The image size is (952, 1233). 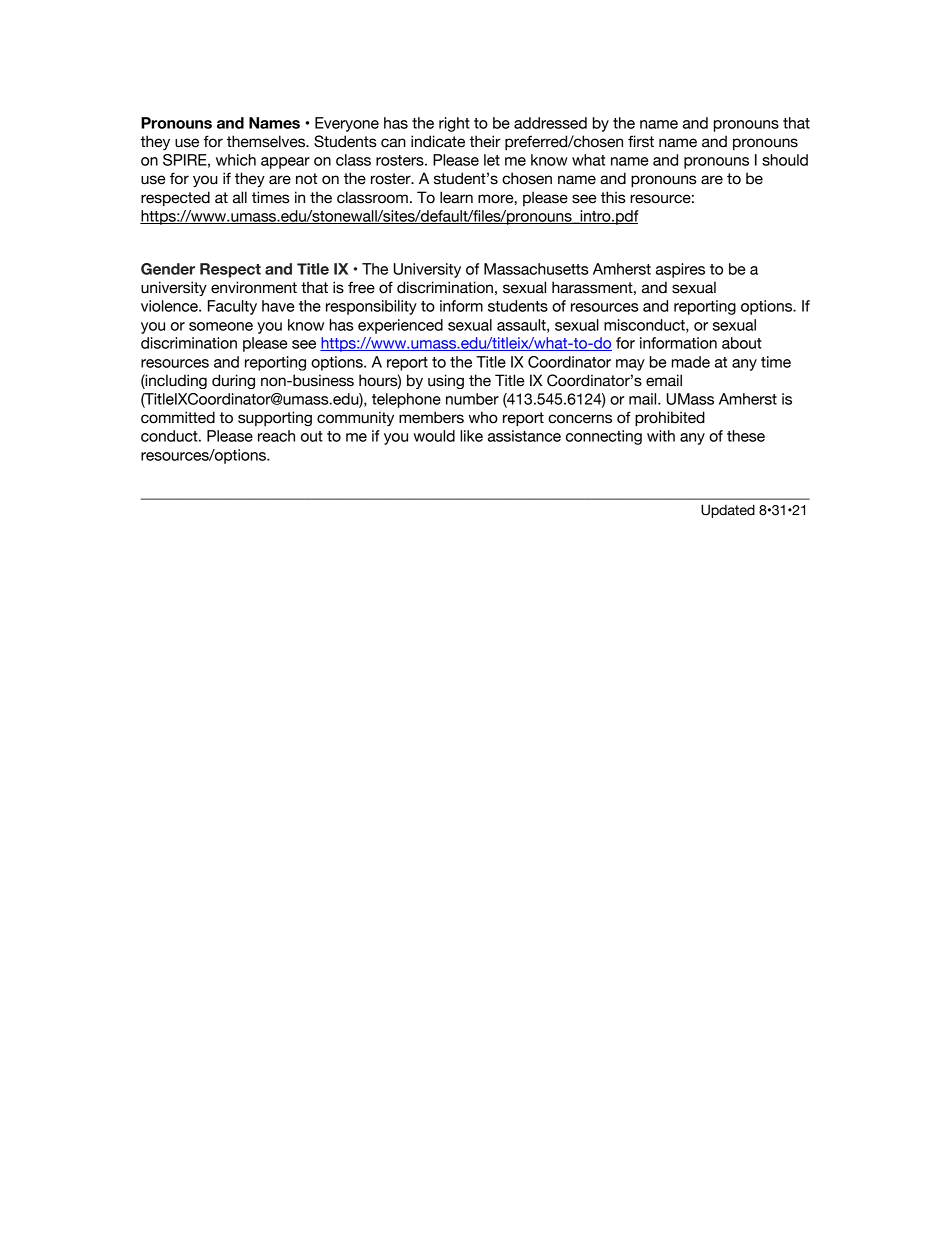 I want to click on Massachusetts, so click(x=536, y=269).
